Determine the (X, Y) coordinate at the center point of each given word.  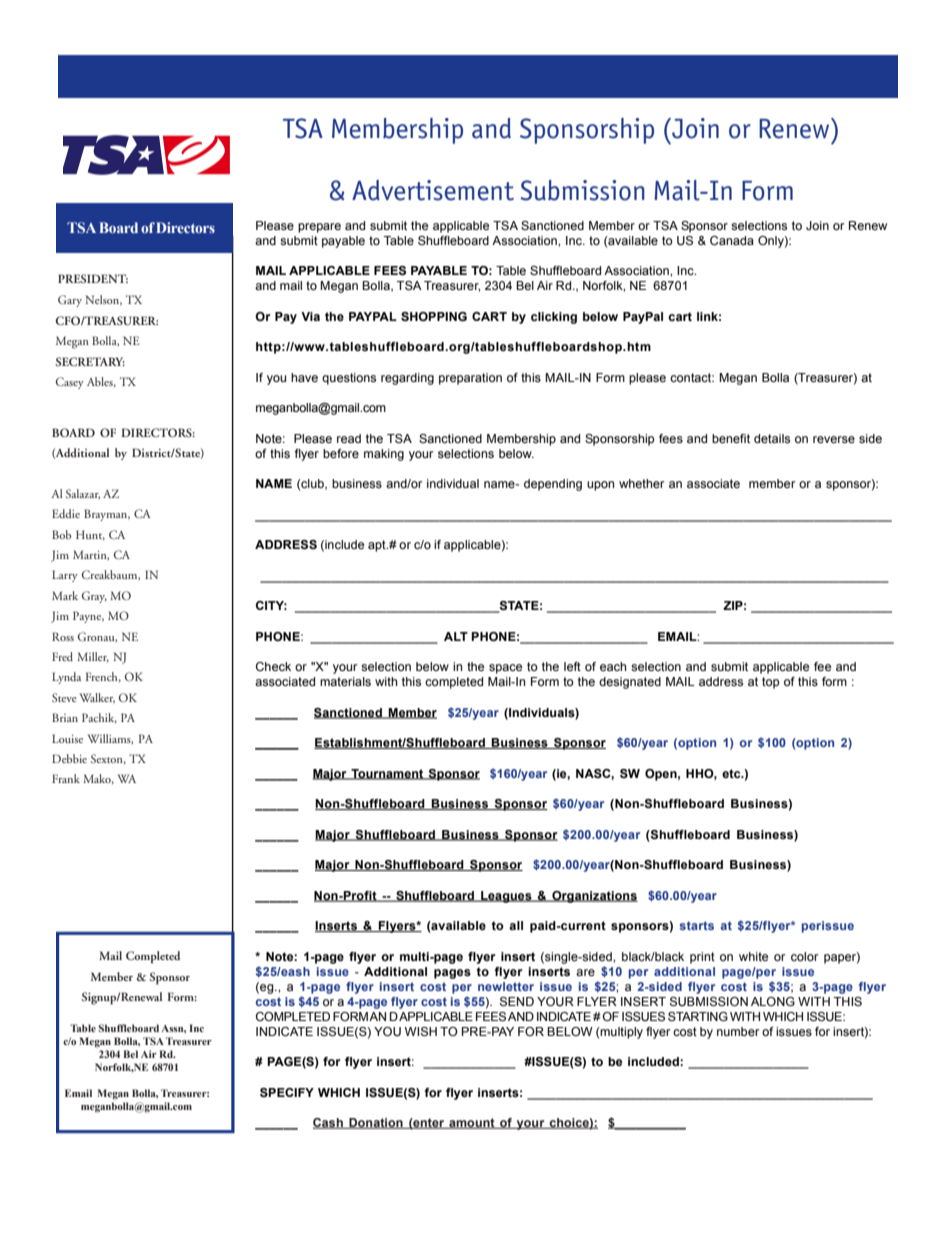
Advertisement (433, 190)
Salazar (83, 494)
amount (472, 1123)
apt (378, 546)
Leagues (506, 897)
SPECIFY (287, 1092)
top (770, 683)
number (738, 1031)
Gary (70, 301)
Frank (66, 778)
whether (642, 483)
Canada (732, 240)
